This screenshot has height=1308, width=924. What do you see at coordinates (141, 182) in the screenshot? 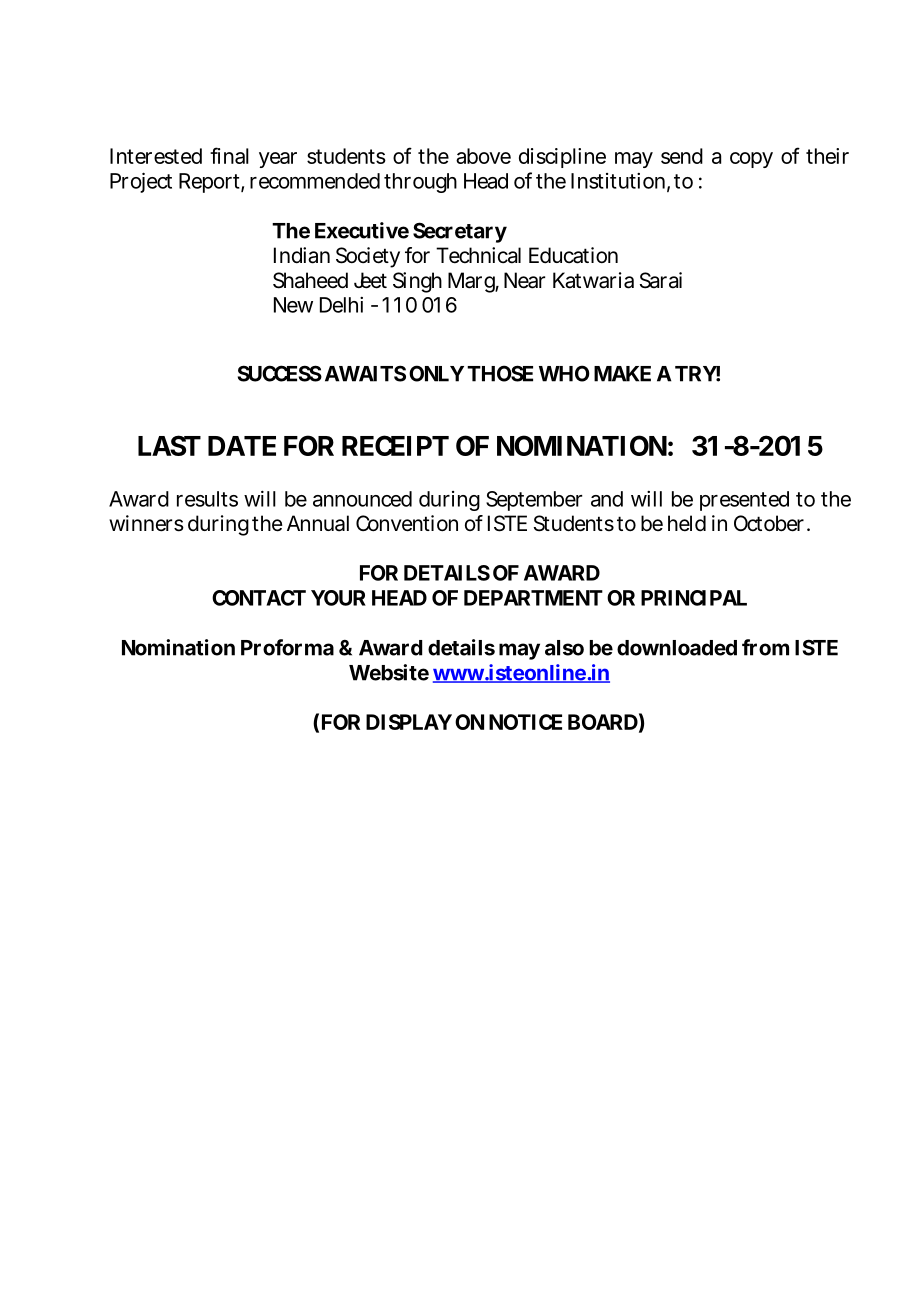
I see `Project` at bounding box center [141, 182].
